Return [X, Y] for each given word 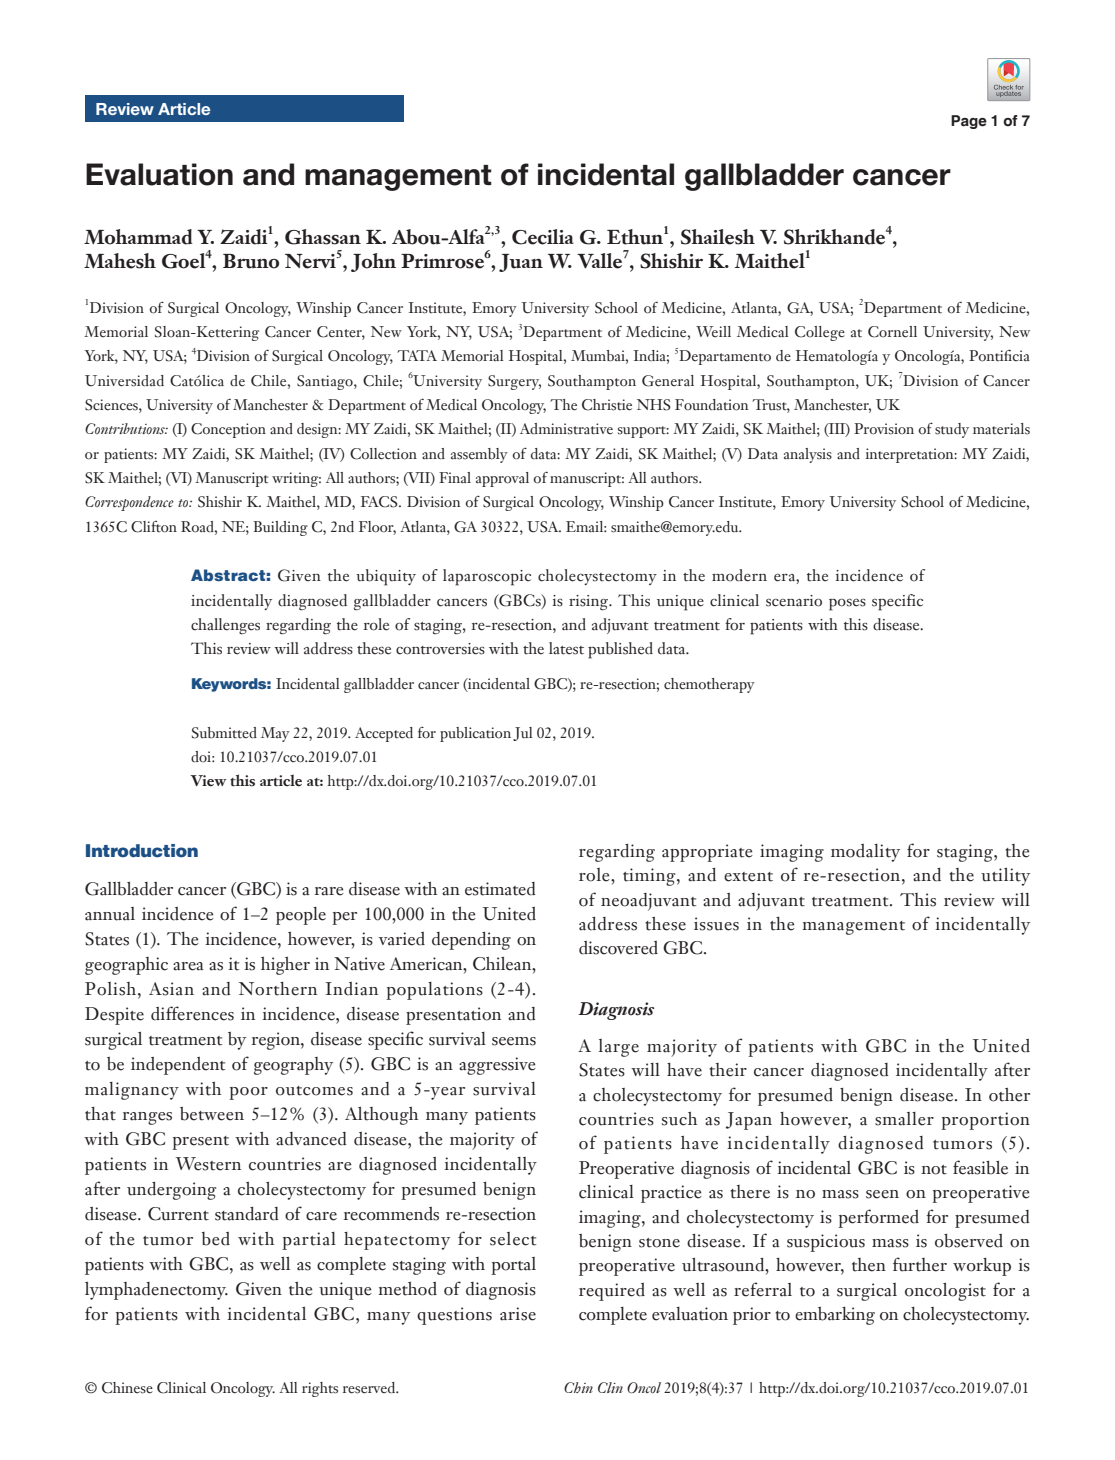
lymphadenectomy [156, 1291]
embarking [835, 1316]
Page [969, 122]
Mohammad [138, 237]
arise [518, 1314]
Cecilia [543, 237]
